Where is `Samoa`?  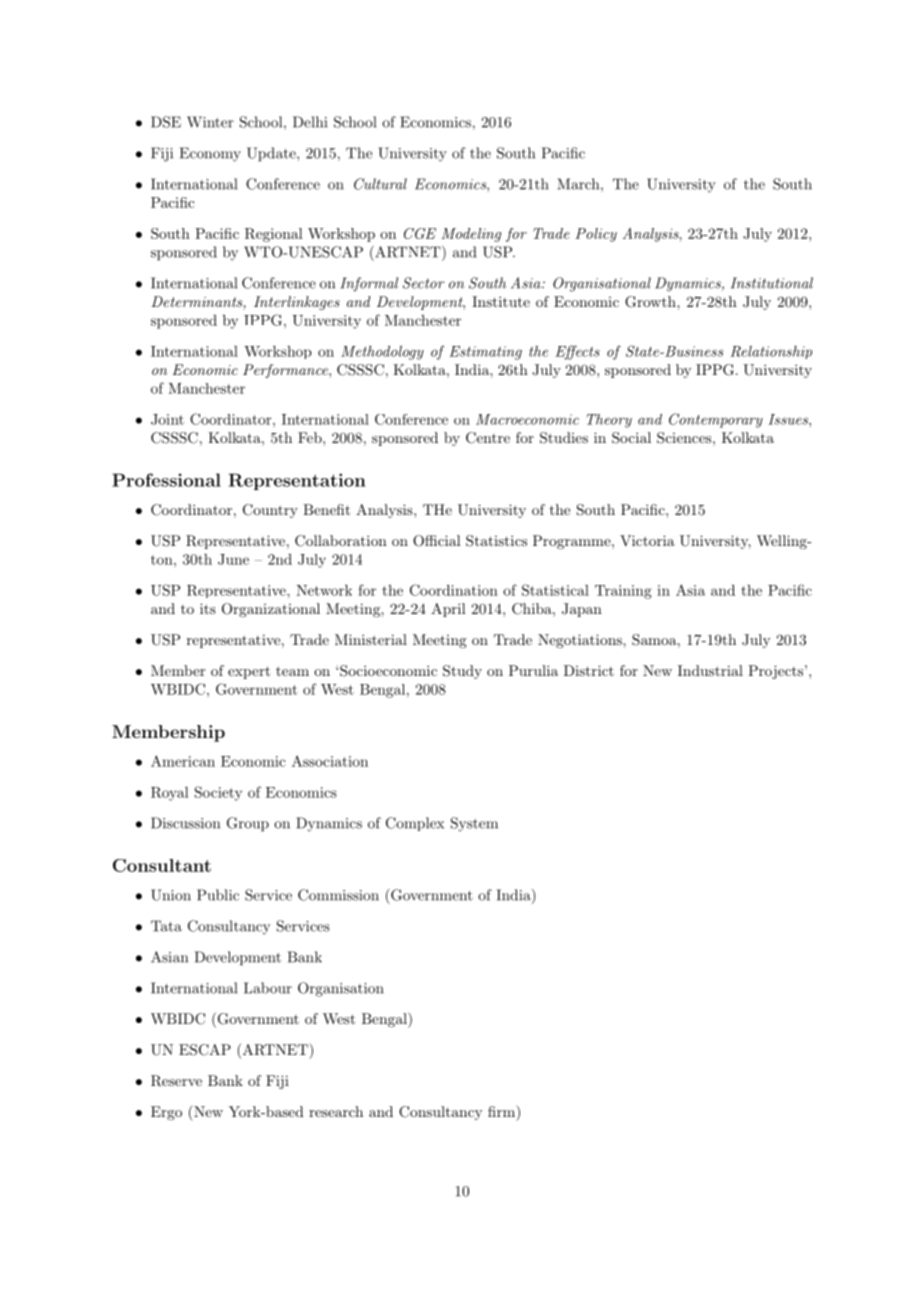 Samoa is located at coordinates (654, 640).
